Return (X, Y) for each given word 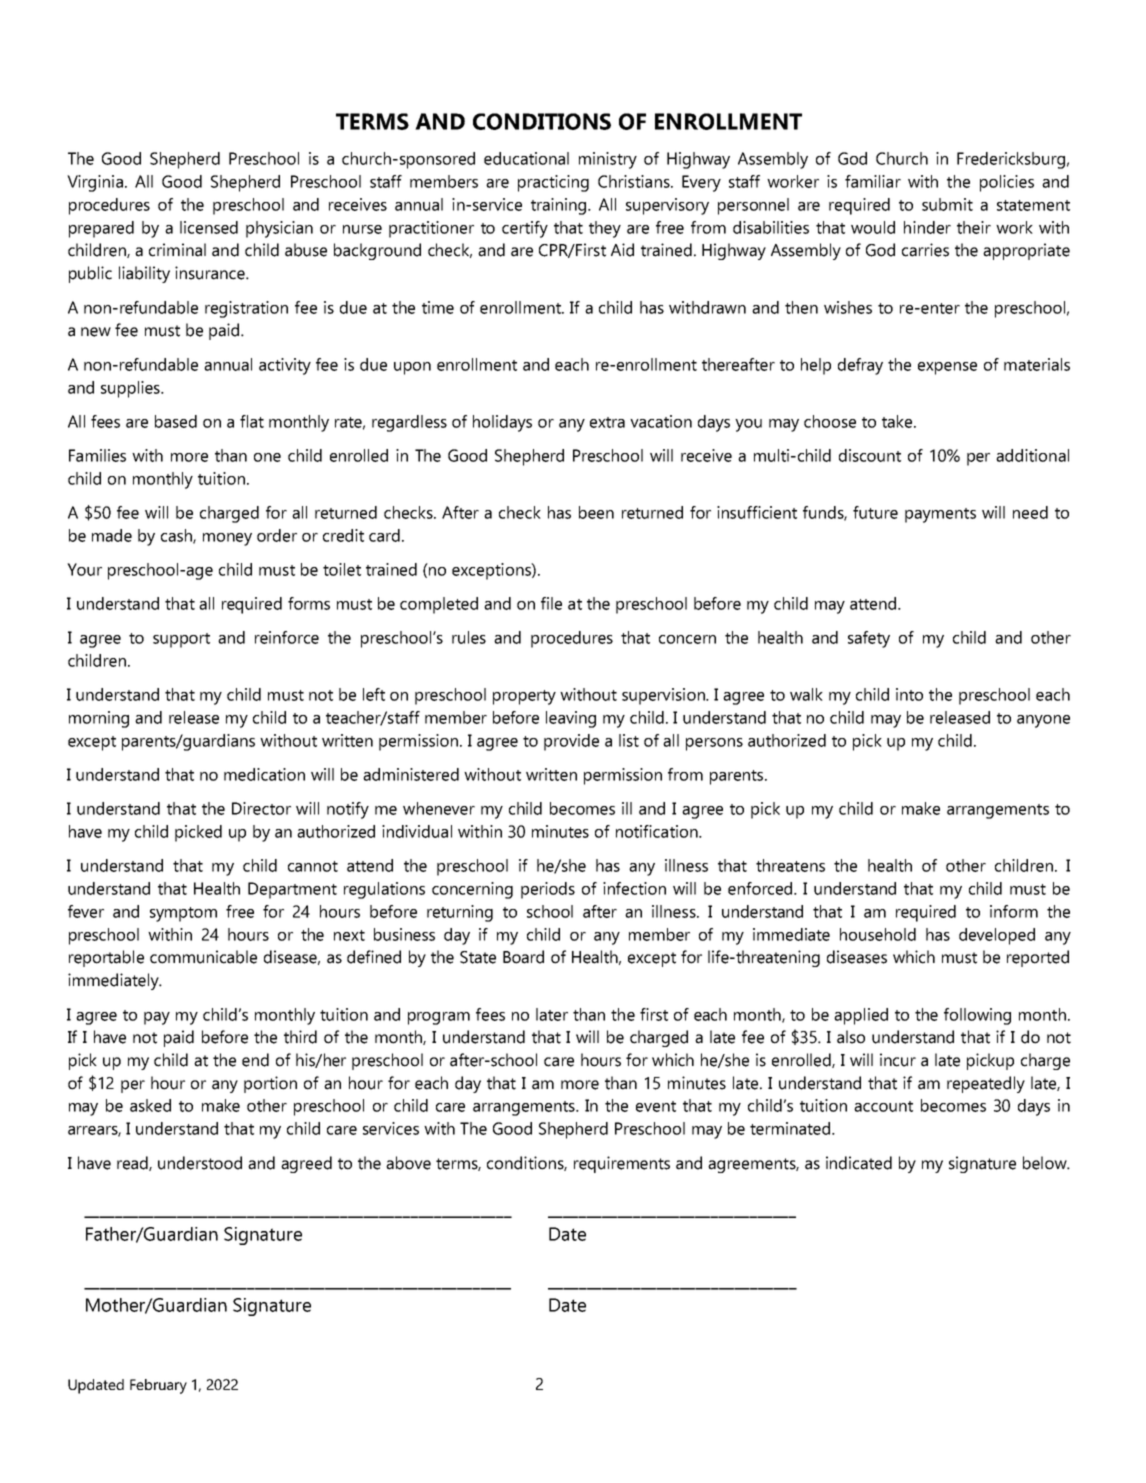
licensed (209, 227)
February (158, 1386)
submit (947, 204)
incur (898, 1060)
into (909, 694)
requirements (622, 1164)
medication (264, 774)
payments (940, 515)
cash (177, 536)
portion (270, 1084)
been (596, 512)
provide (571, 742)
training (560, 206)
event (656, 1106)
